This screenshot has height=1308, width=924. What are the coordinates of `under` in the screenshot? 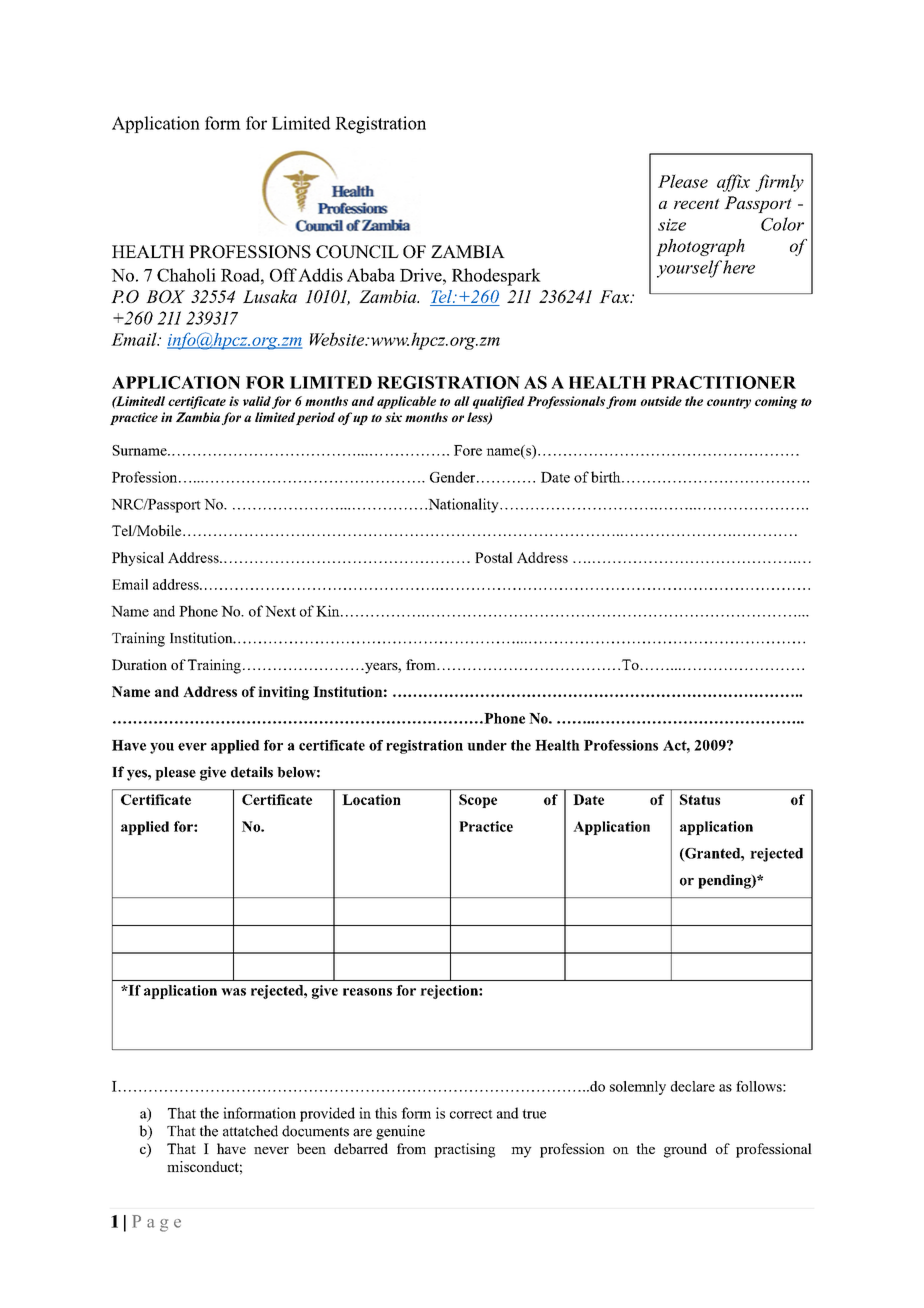 It's located at (487, 745).
